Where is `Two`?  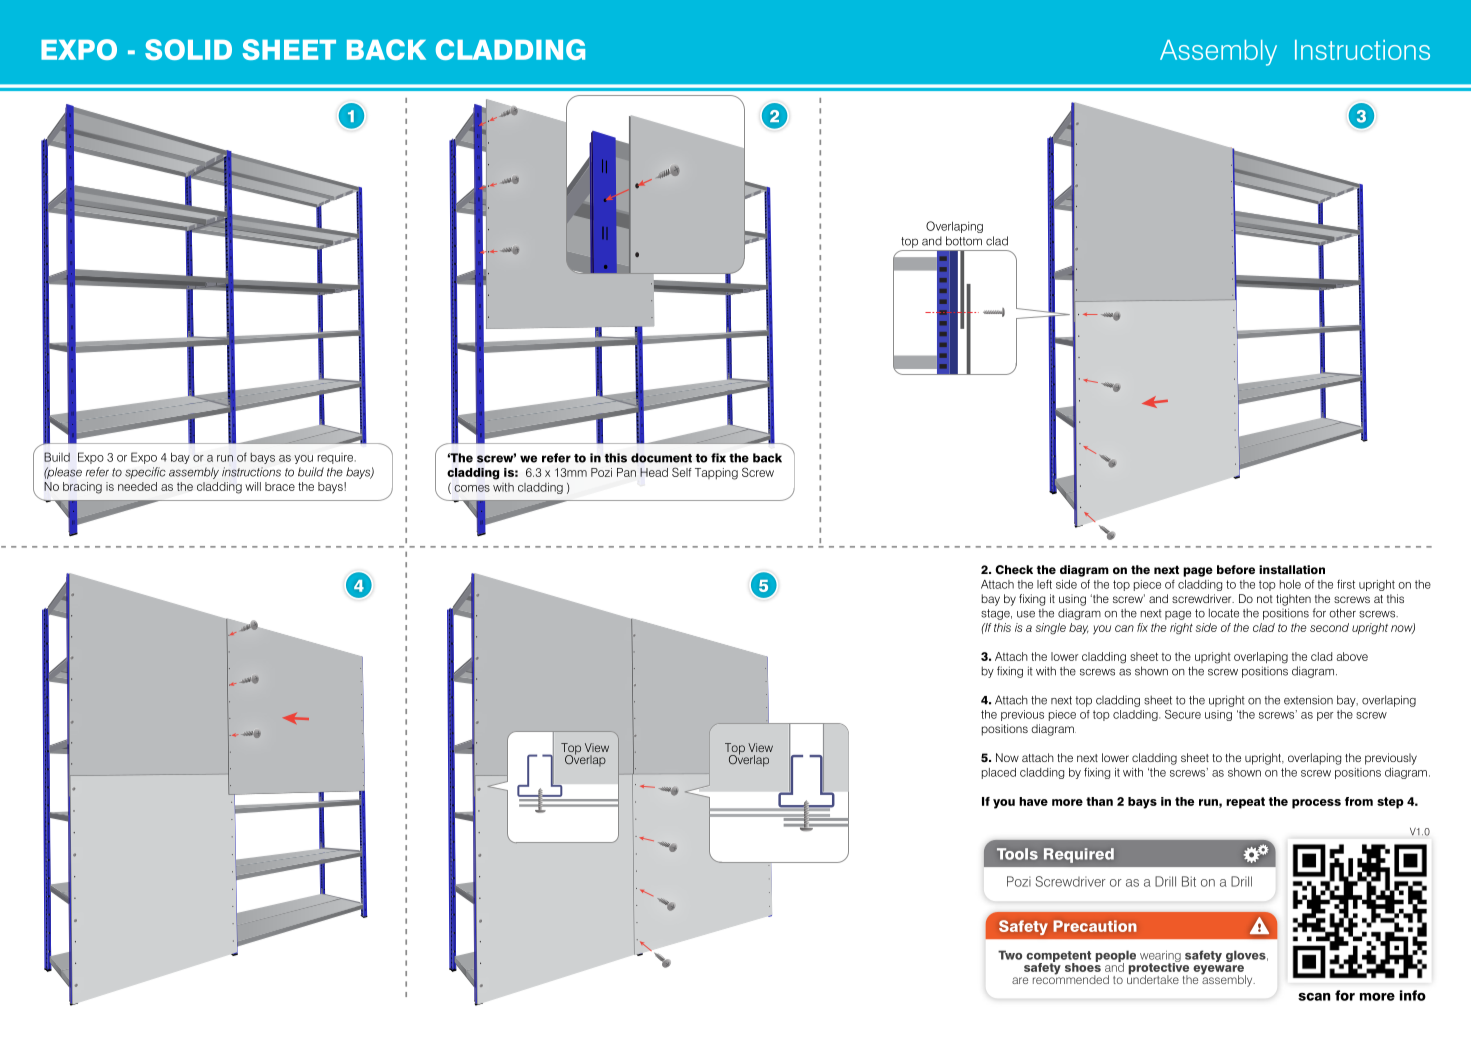 Two is located at coordinates (1010, 955).
